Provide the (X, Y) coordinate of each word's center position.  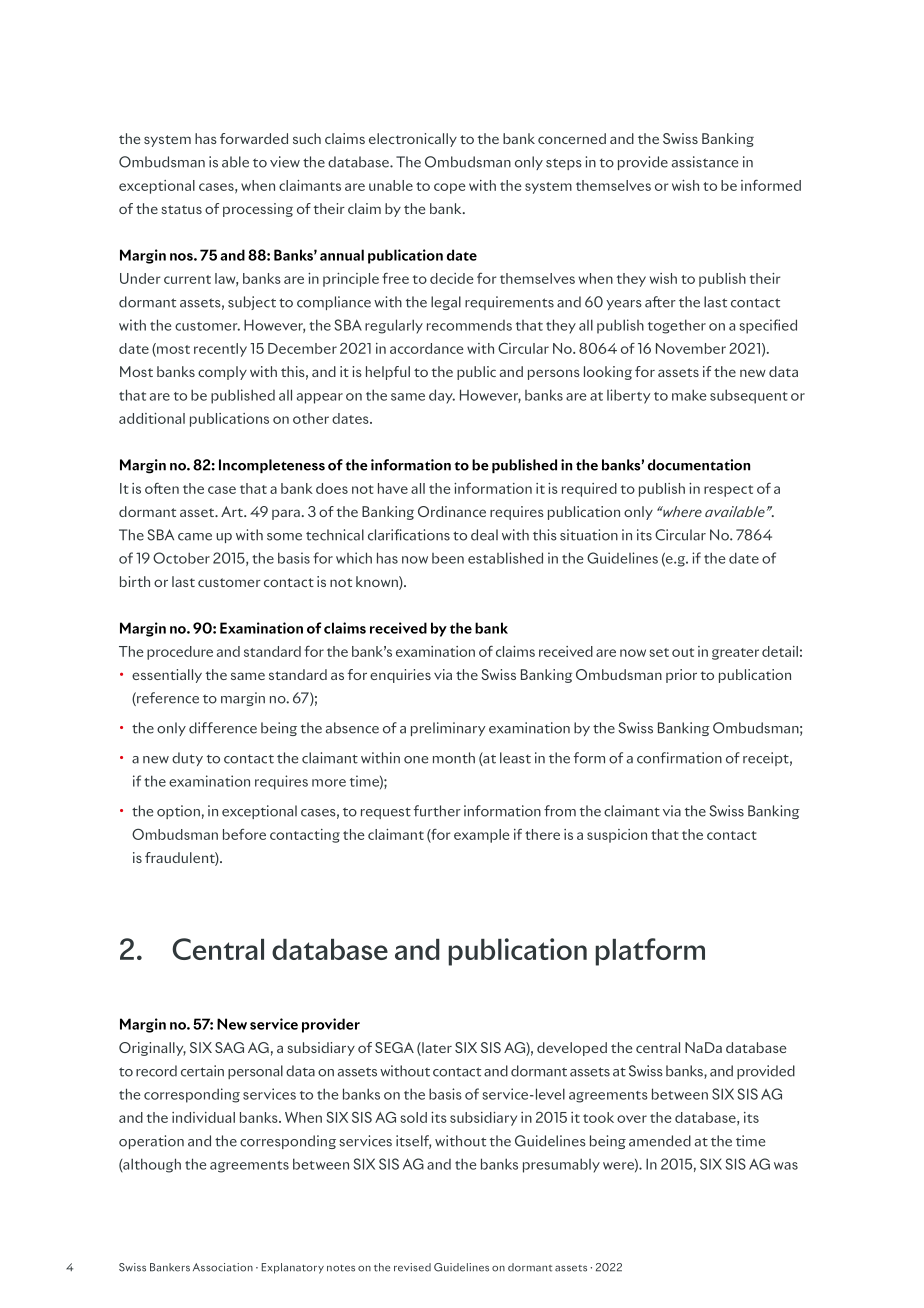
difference (223, 728)
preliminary (448, 729)
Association (223, 1267)
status (181, 209)
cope (450, 188)
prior (681, 676)
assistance (705, 162)
